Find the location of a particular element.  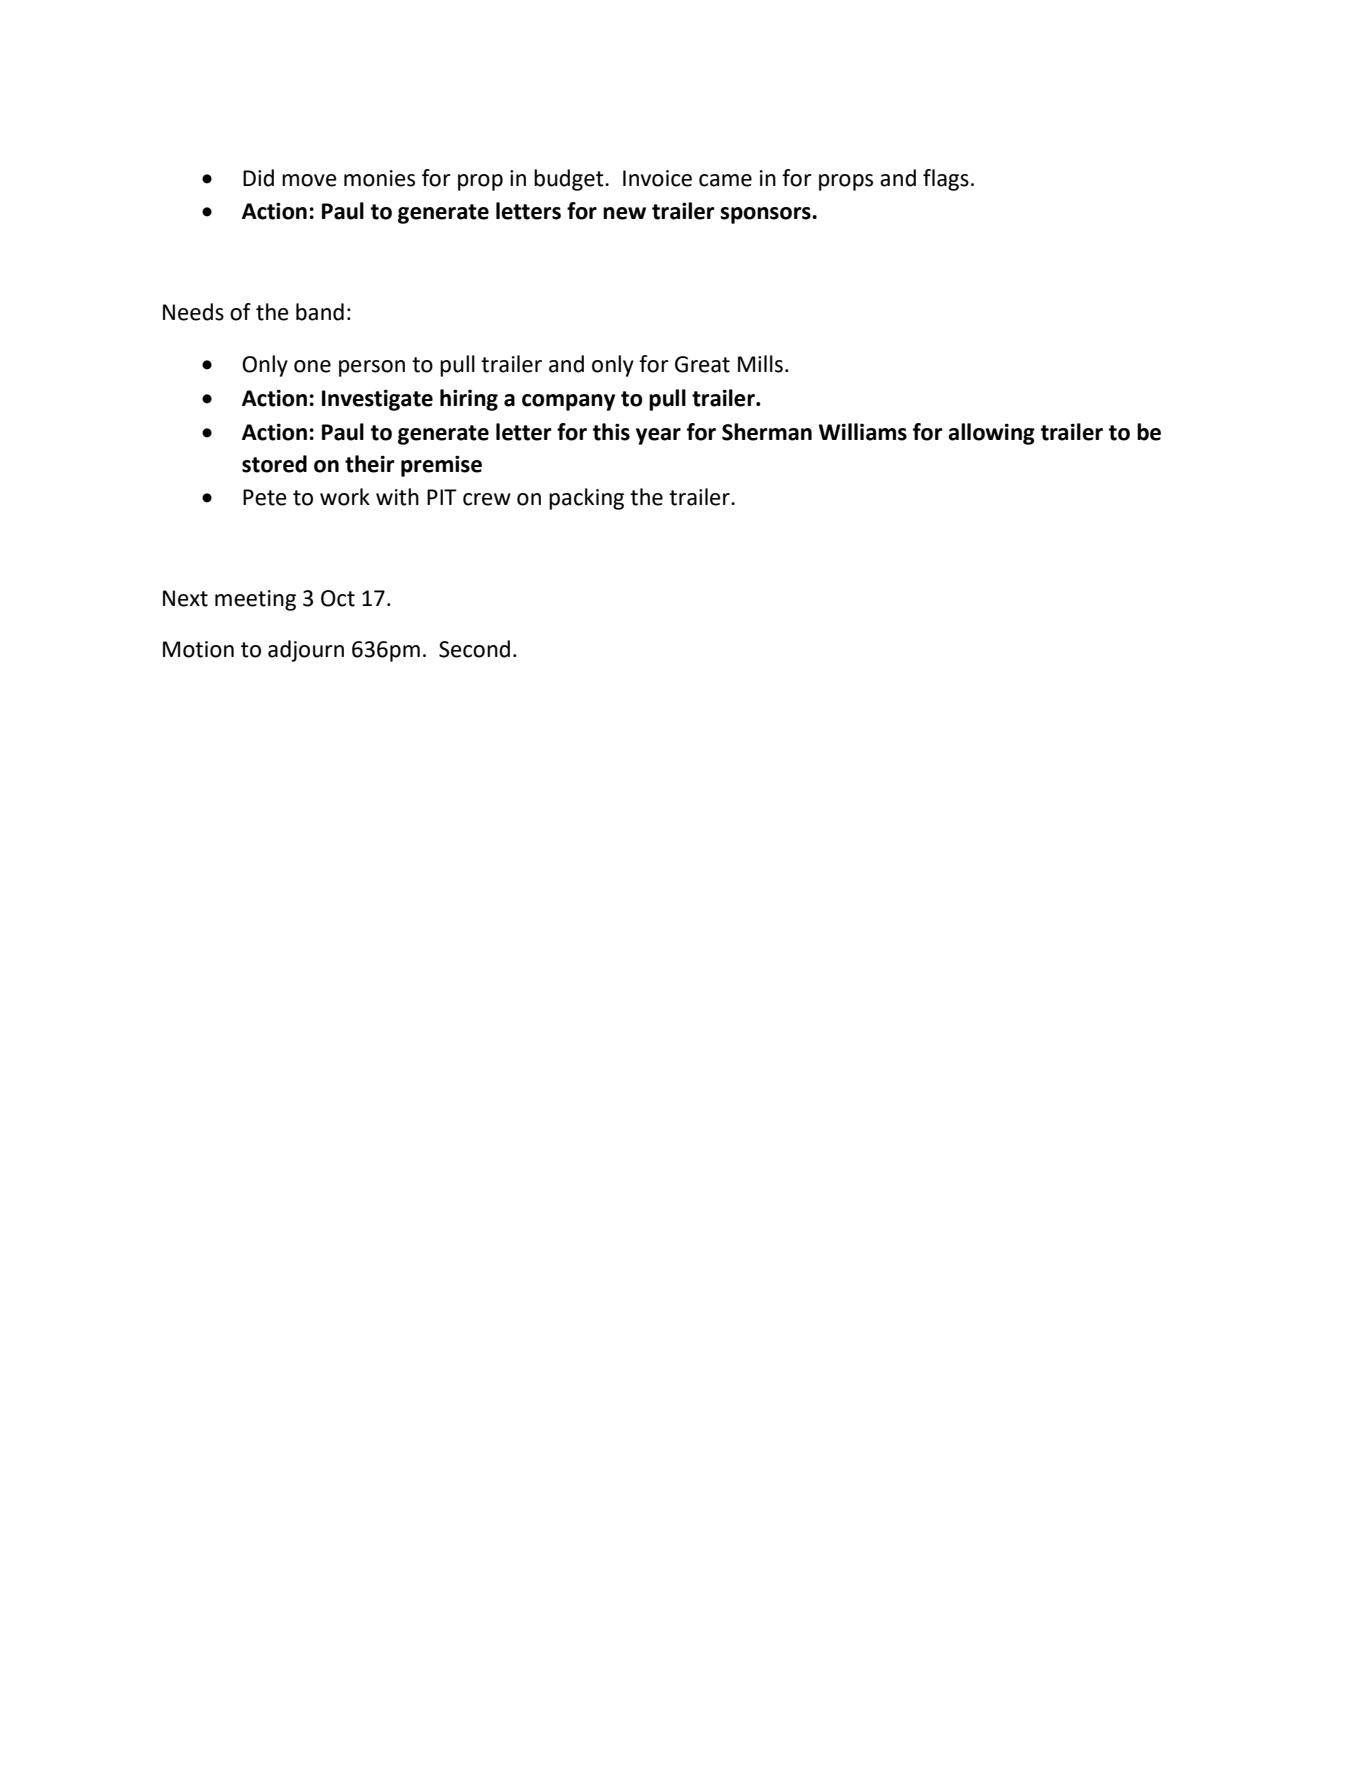

Motion is located at coordinates (198, 649).
